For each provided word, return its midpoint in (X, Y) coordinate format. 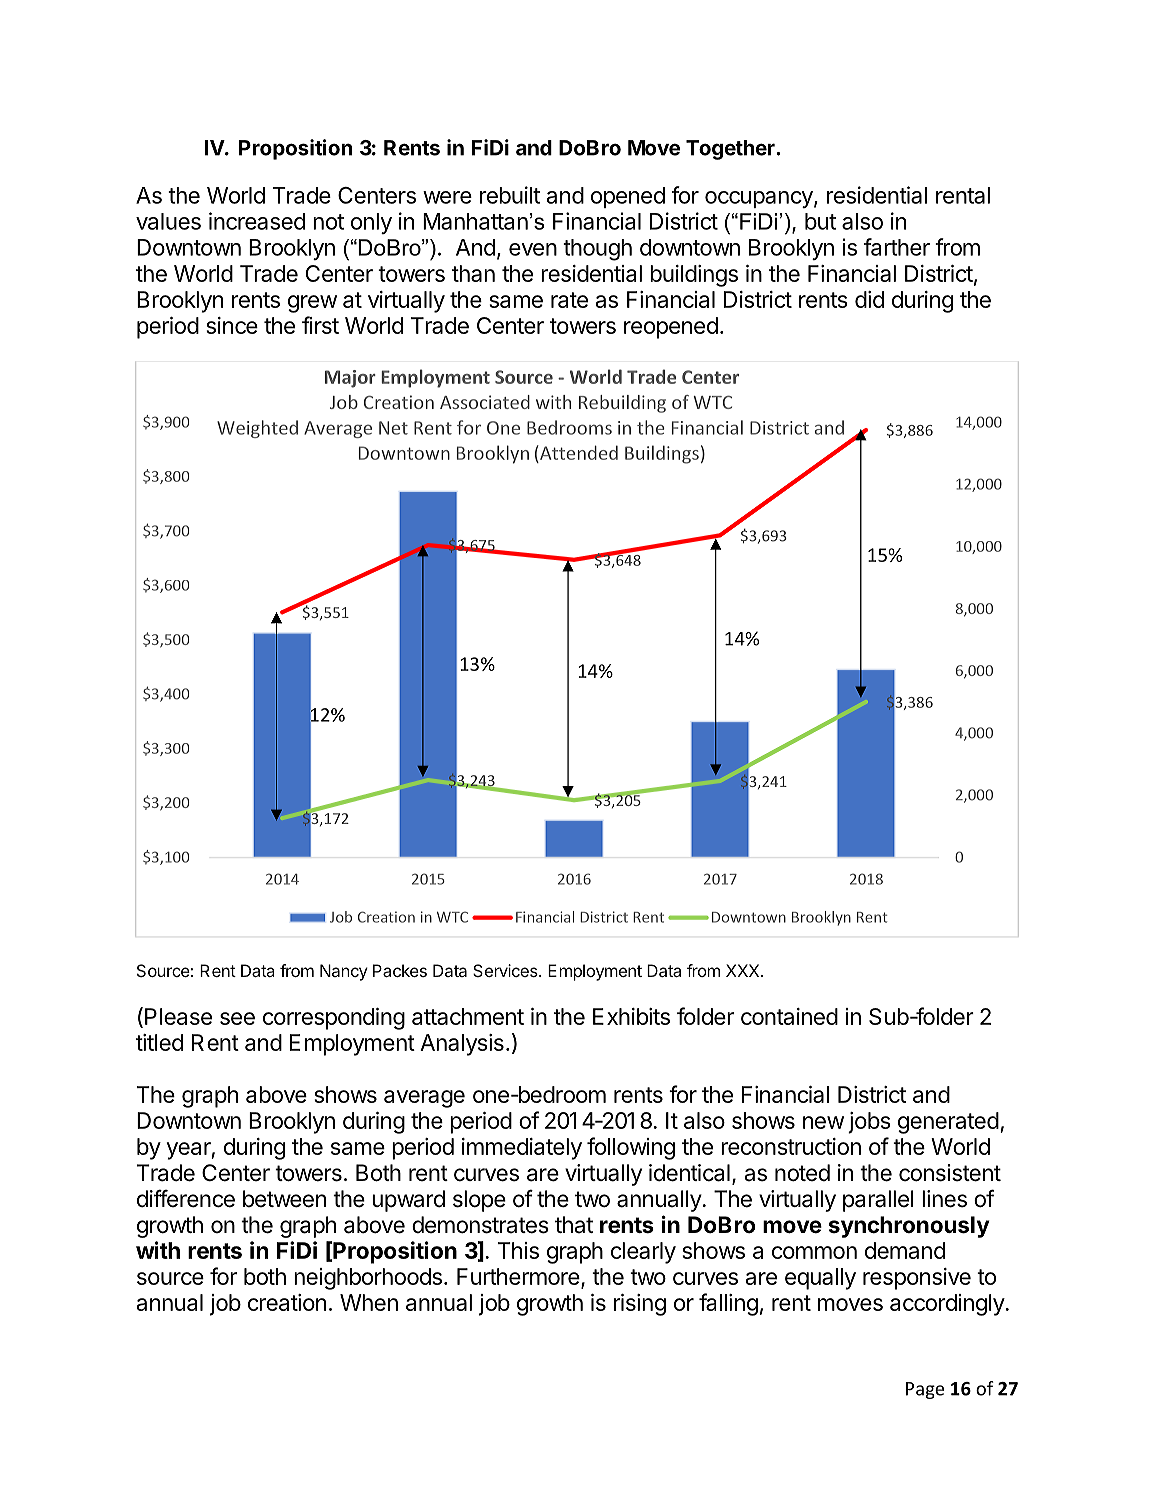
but (820, 221)
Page (925, 1390)
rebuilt (510, 195)
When (369, 1302)
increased (257, 221)
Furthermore (518, 1276)
